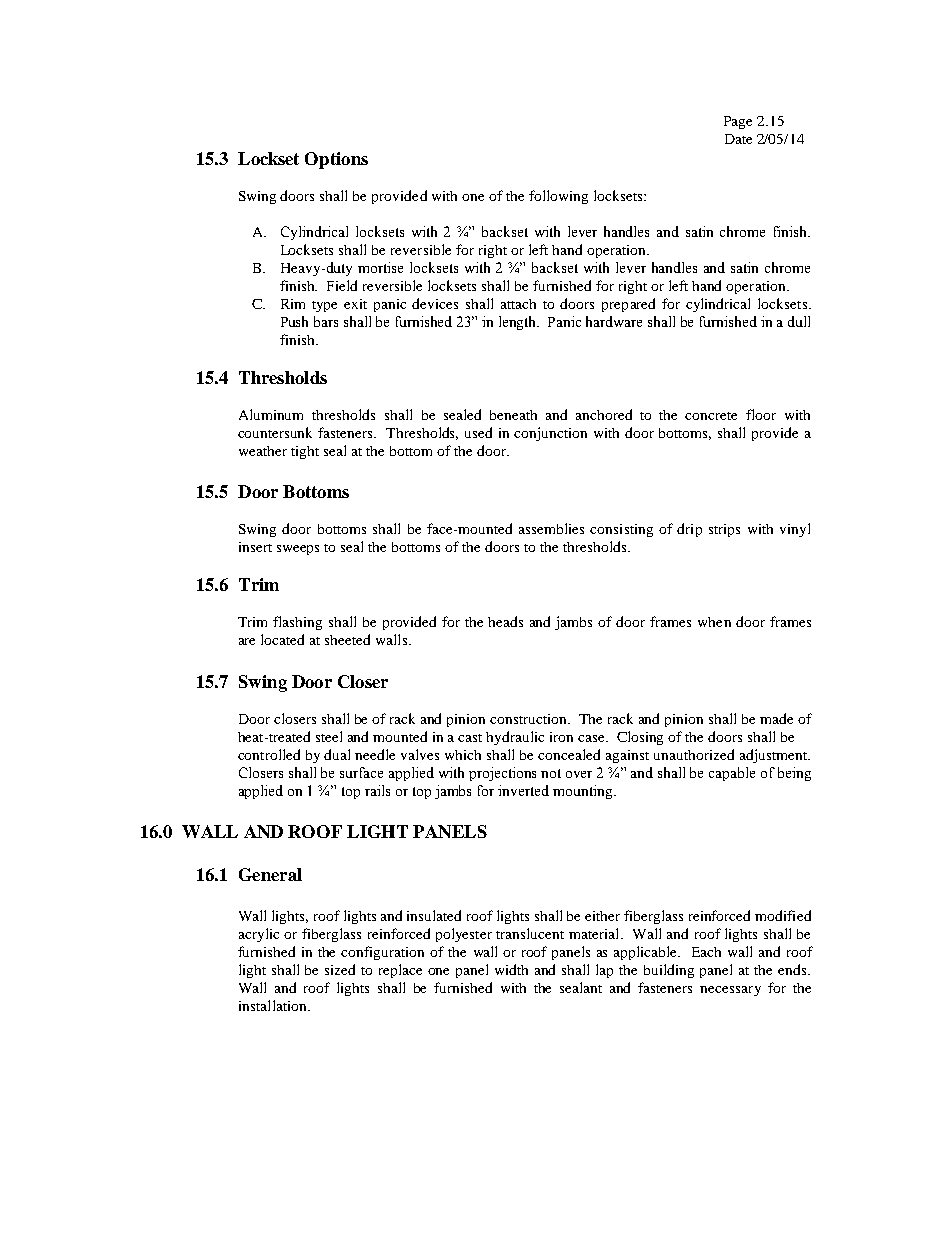 The width and height of the screenshot is (952, 1233). I want to click on inverted, so click(523, 790).
